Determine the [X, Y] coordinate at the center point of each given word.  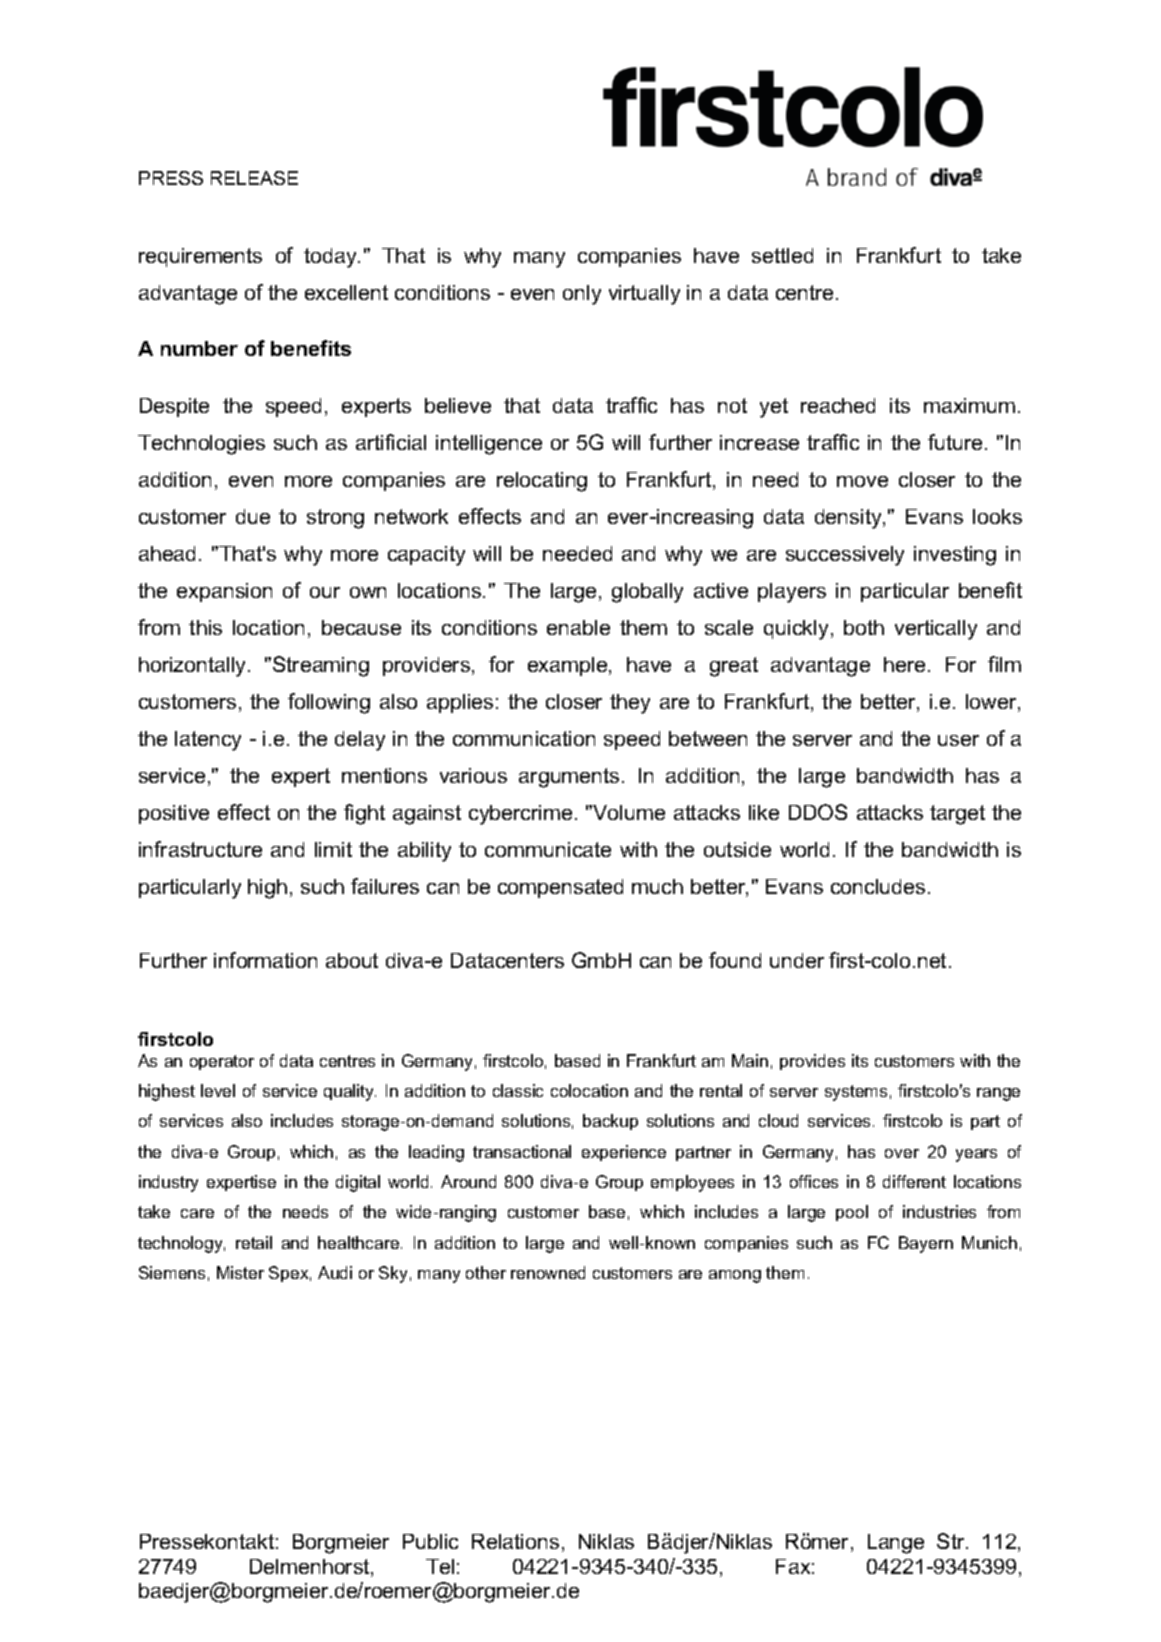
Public [430, 1541]
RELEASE [254, 178]
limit [333, 849]
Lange [896, 1544]
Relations [515, 1541]
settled [782, 255]
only [582, 295]
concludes [878, 886]
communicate [548, 849]
